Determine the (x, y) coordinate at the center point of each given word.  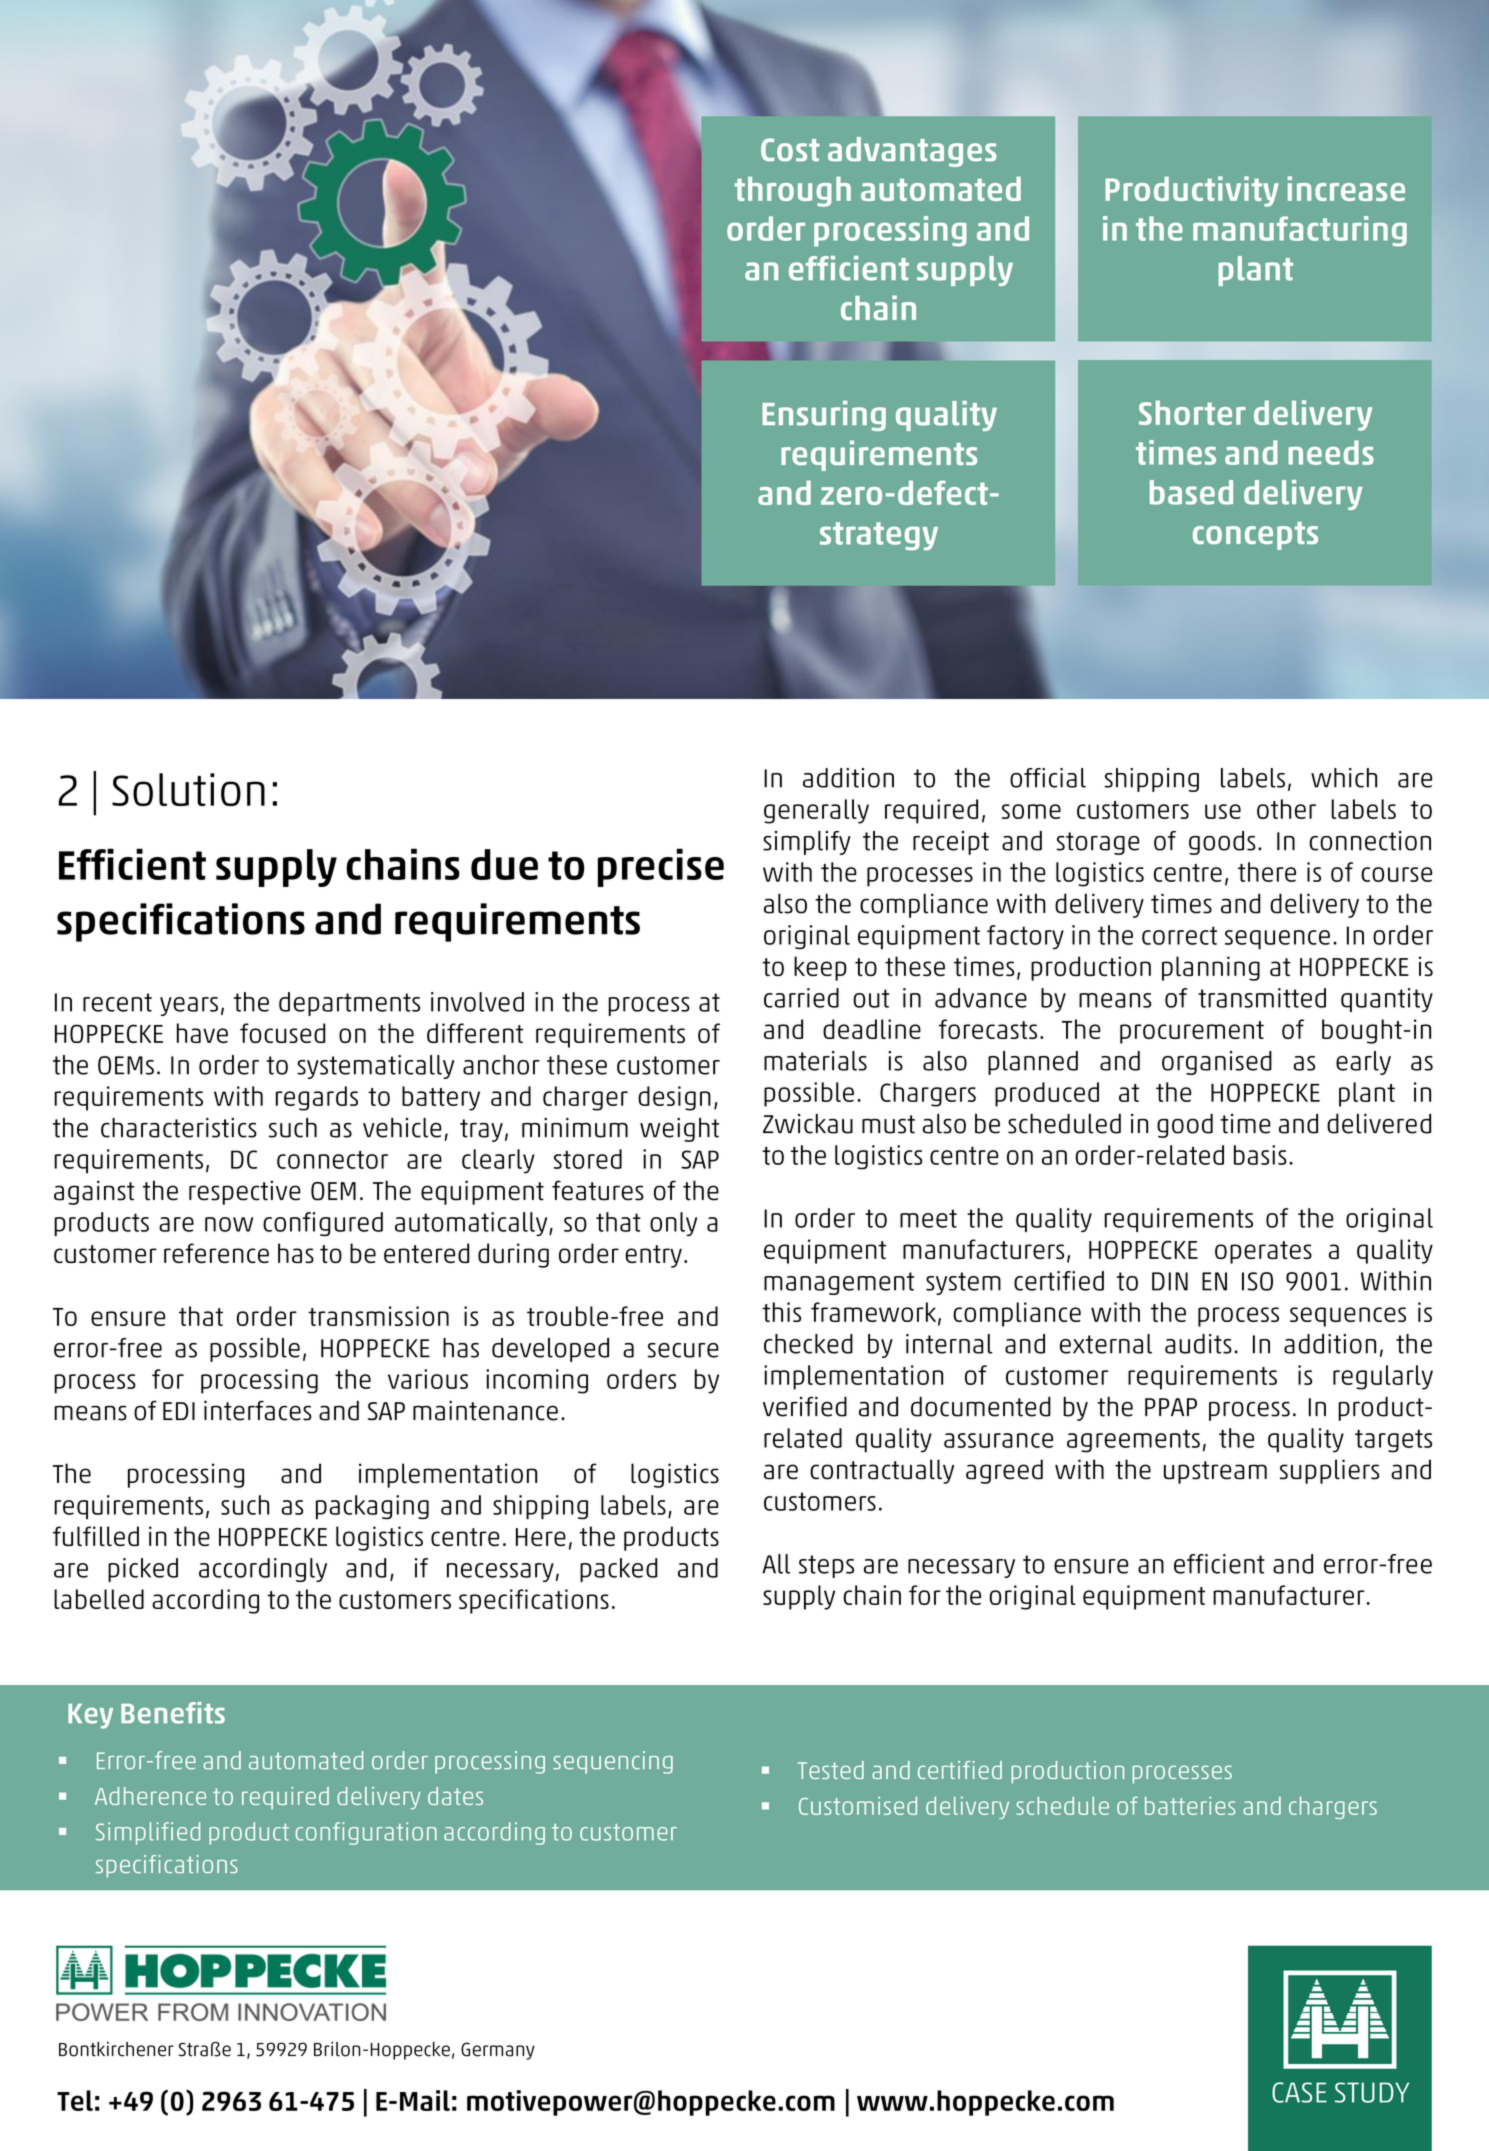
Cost (790, 150)
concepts (1255, 536)
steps (826, 1566)
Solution (188, 789)
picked (143, 1570)
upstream (1215, 1472)
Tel (75, 2100)
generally (816, 811)
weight (679, 1130)
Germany (498, 2051)
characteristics (179, 1128)
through (793, 191)
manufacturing (1300, 231)
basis (1260, 1155)
